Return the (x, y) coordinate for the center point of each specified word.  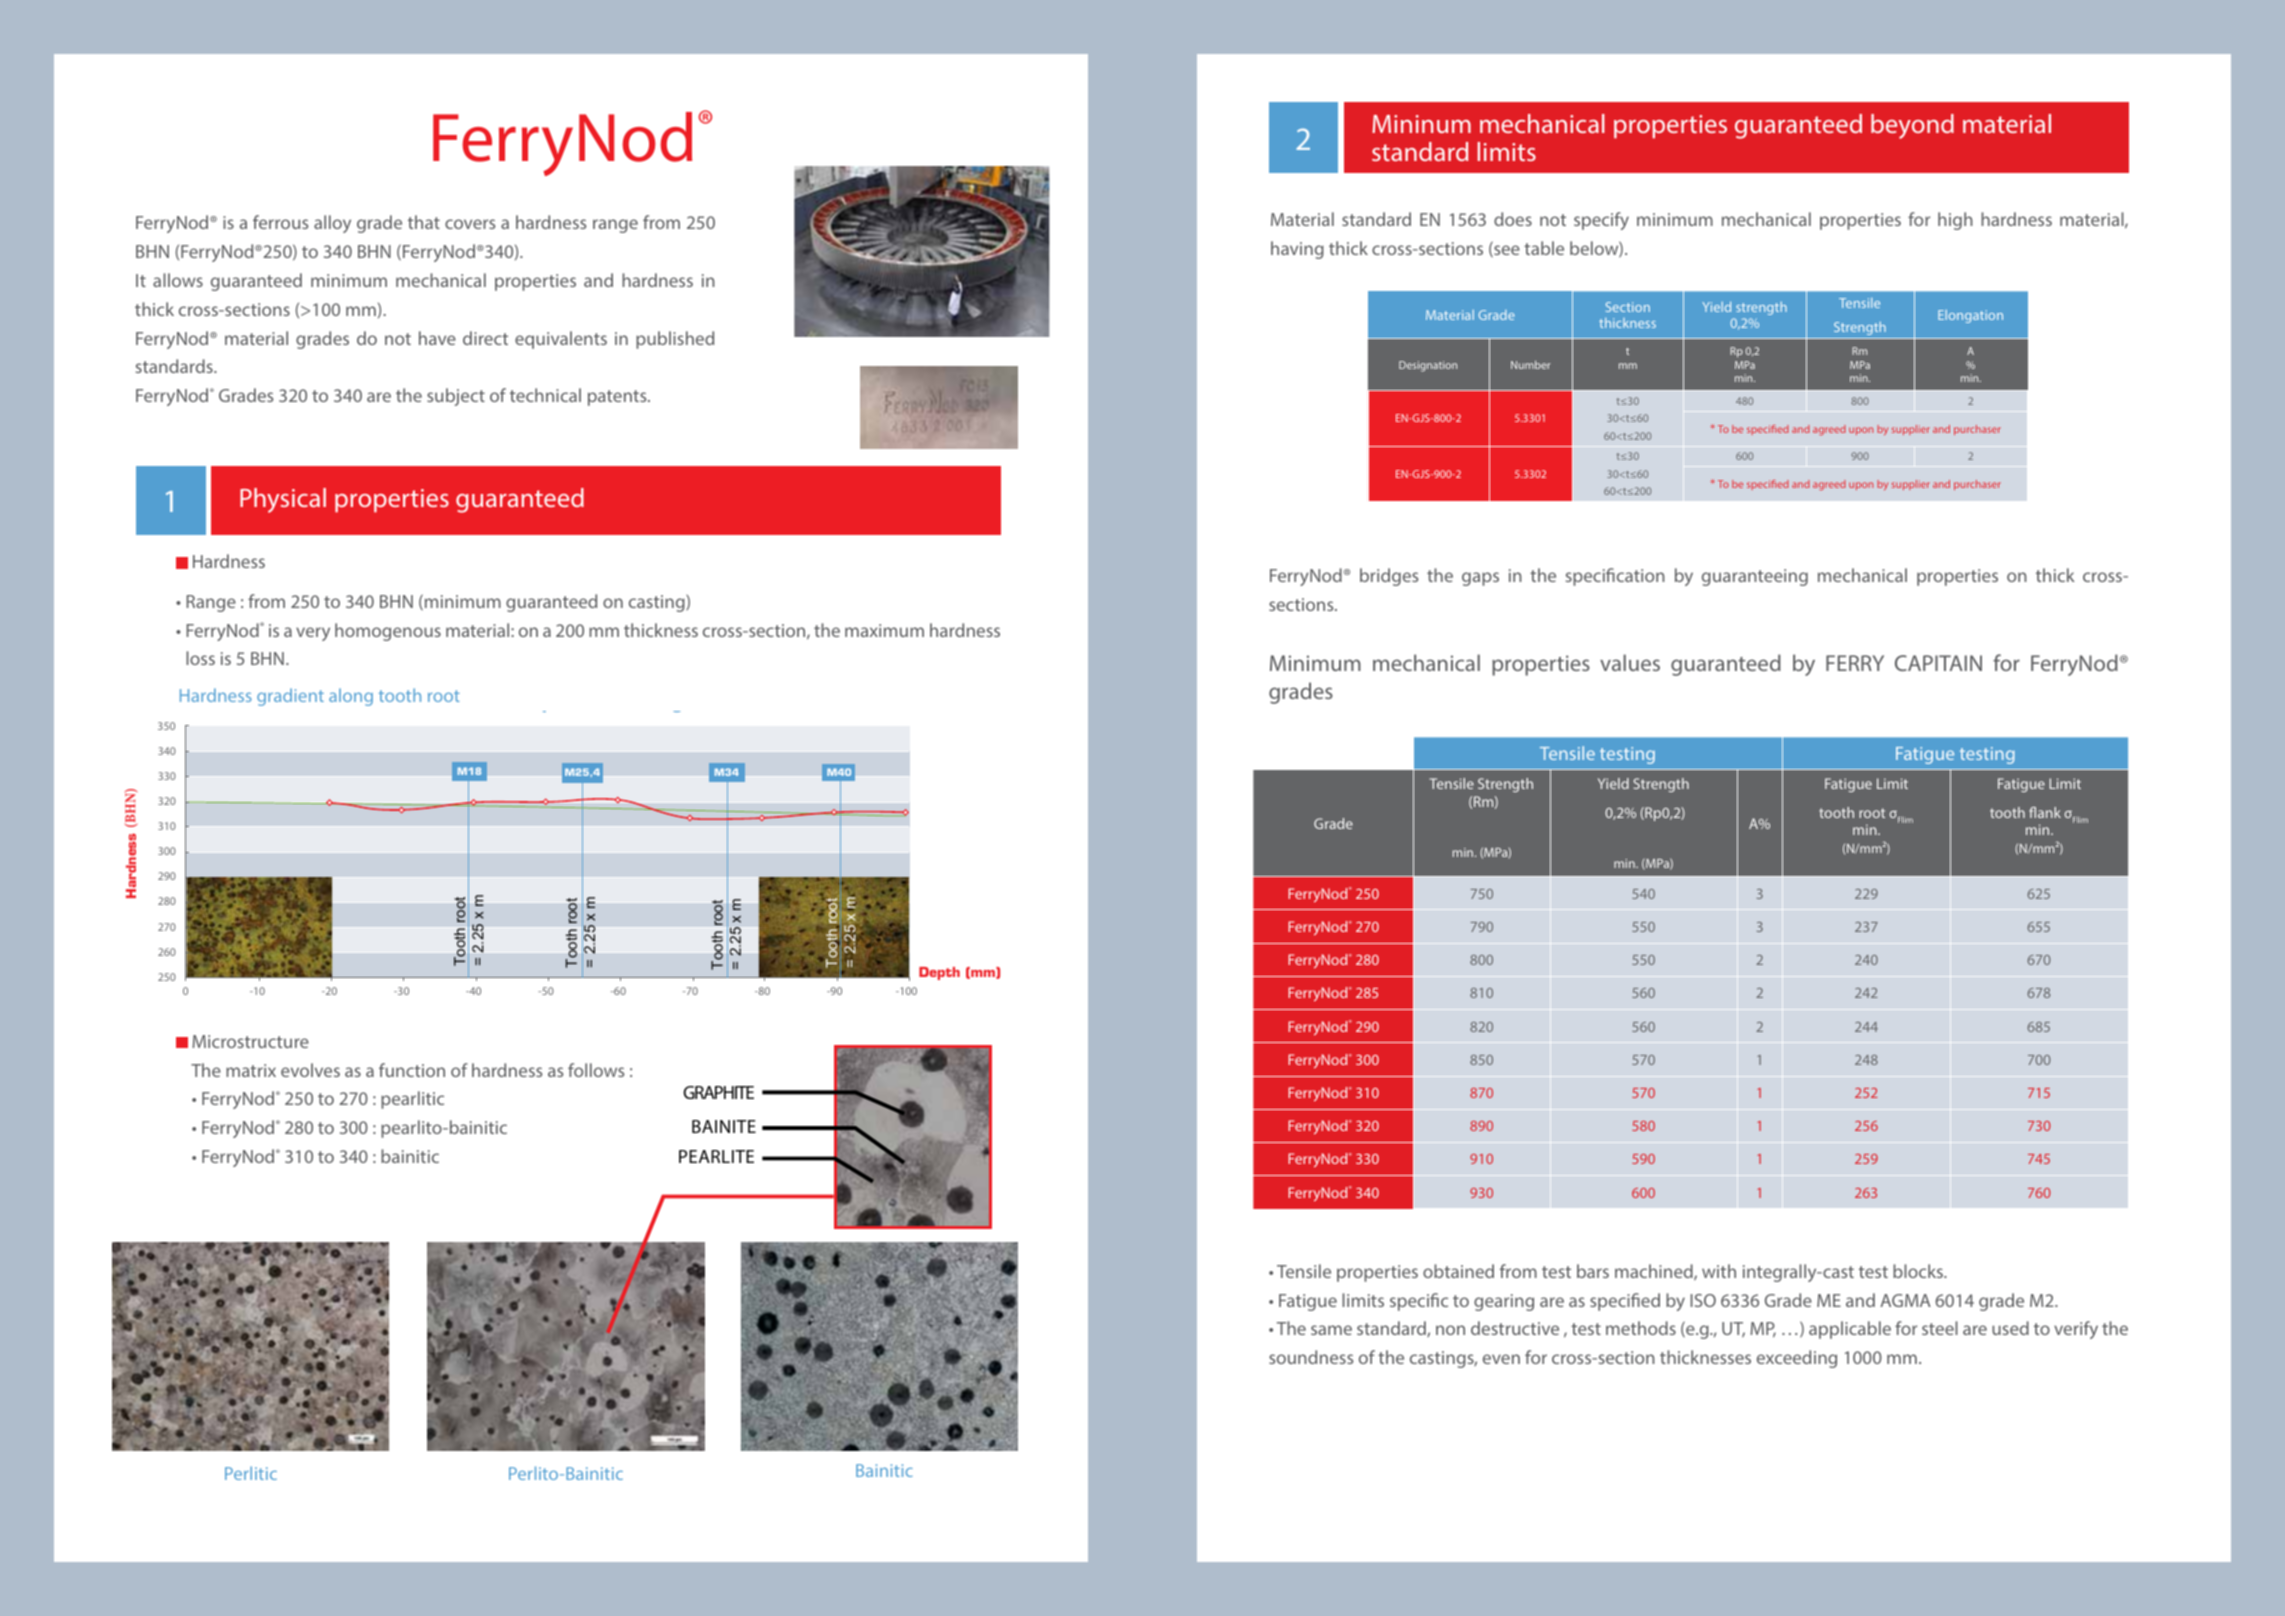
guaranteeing (1755, 577)
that (424, 222)
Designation (1428, 366)
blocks (1919, 1271)
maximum (884, 630)
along (351, 697)
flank (2045, 812)
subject (456, 397)
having (1297, 250)
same (1331, 1330)
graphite (718, 1092)
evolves (310, 1070)
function (412, 1070)
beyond (1912, 126)
